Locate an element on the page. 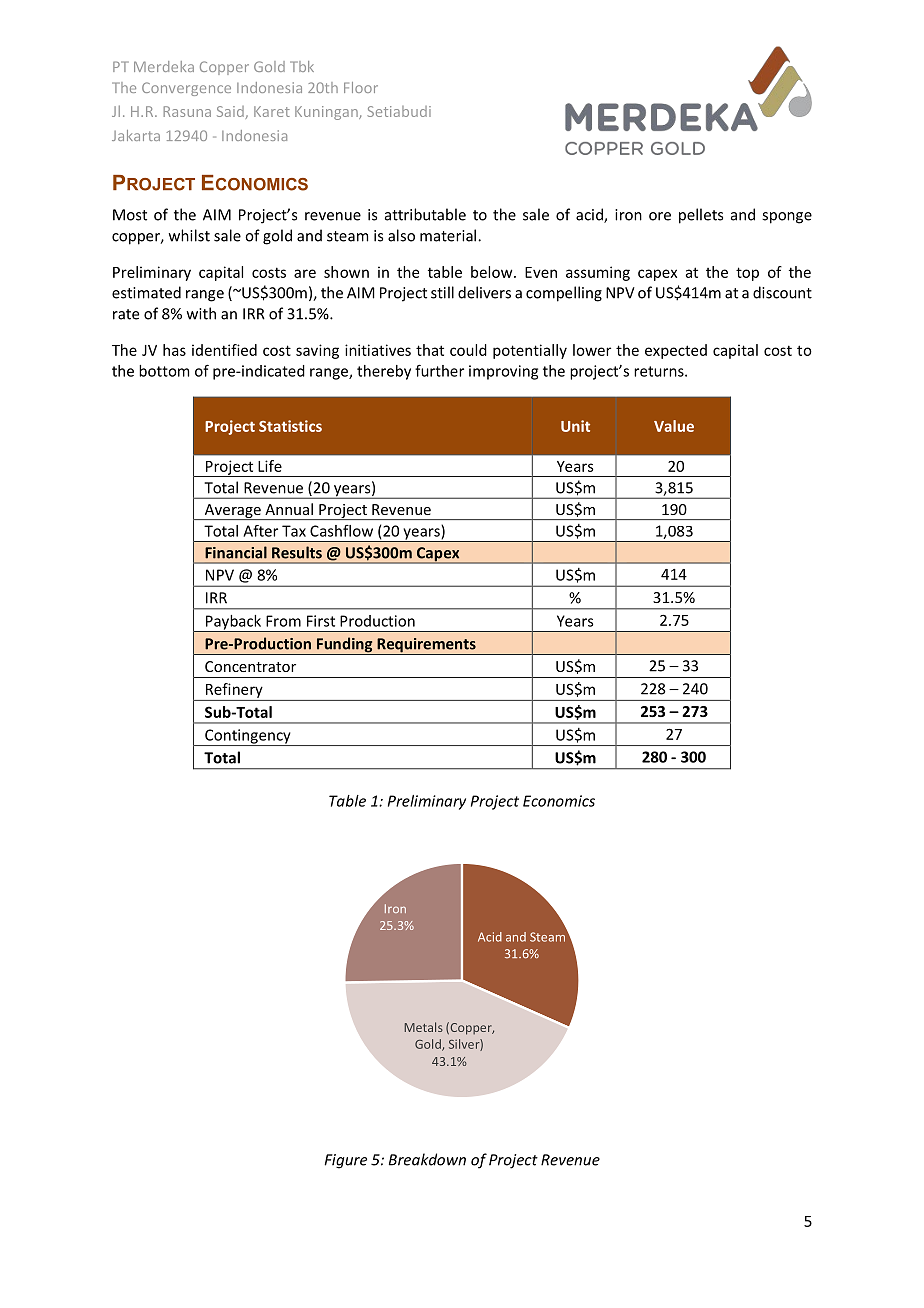  Metals is located at coordinates (424, 1027).
